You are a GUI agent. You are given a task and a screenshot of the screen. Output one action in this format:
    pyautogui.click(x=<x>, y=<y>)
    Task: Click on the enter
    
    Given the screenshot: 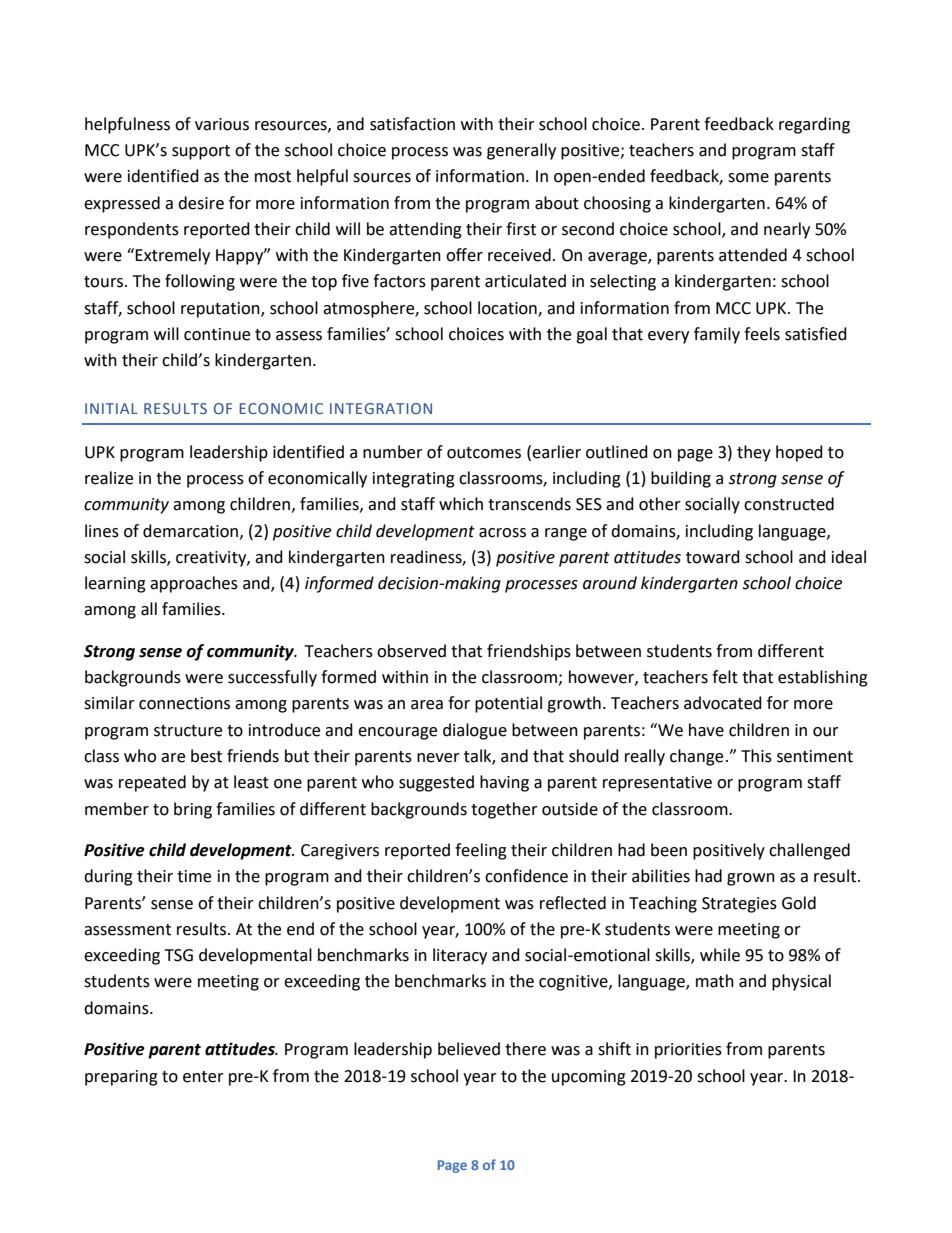 What is the action you would take?
    pyautogui.click(x=203, y=1077)
